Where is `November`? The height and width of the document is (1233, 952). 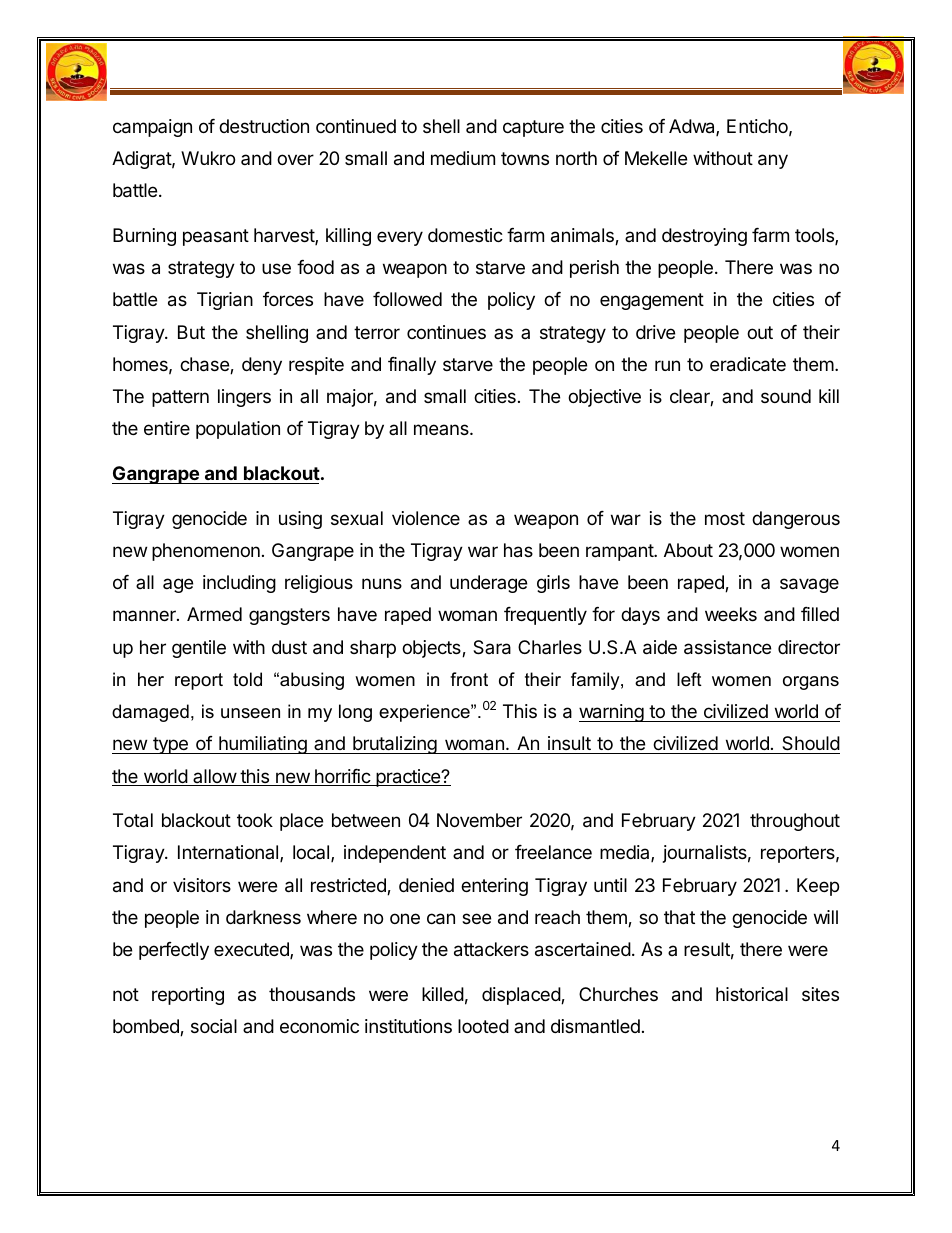
November is located at coordinates (479, 820).
